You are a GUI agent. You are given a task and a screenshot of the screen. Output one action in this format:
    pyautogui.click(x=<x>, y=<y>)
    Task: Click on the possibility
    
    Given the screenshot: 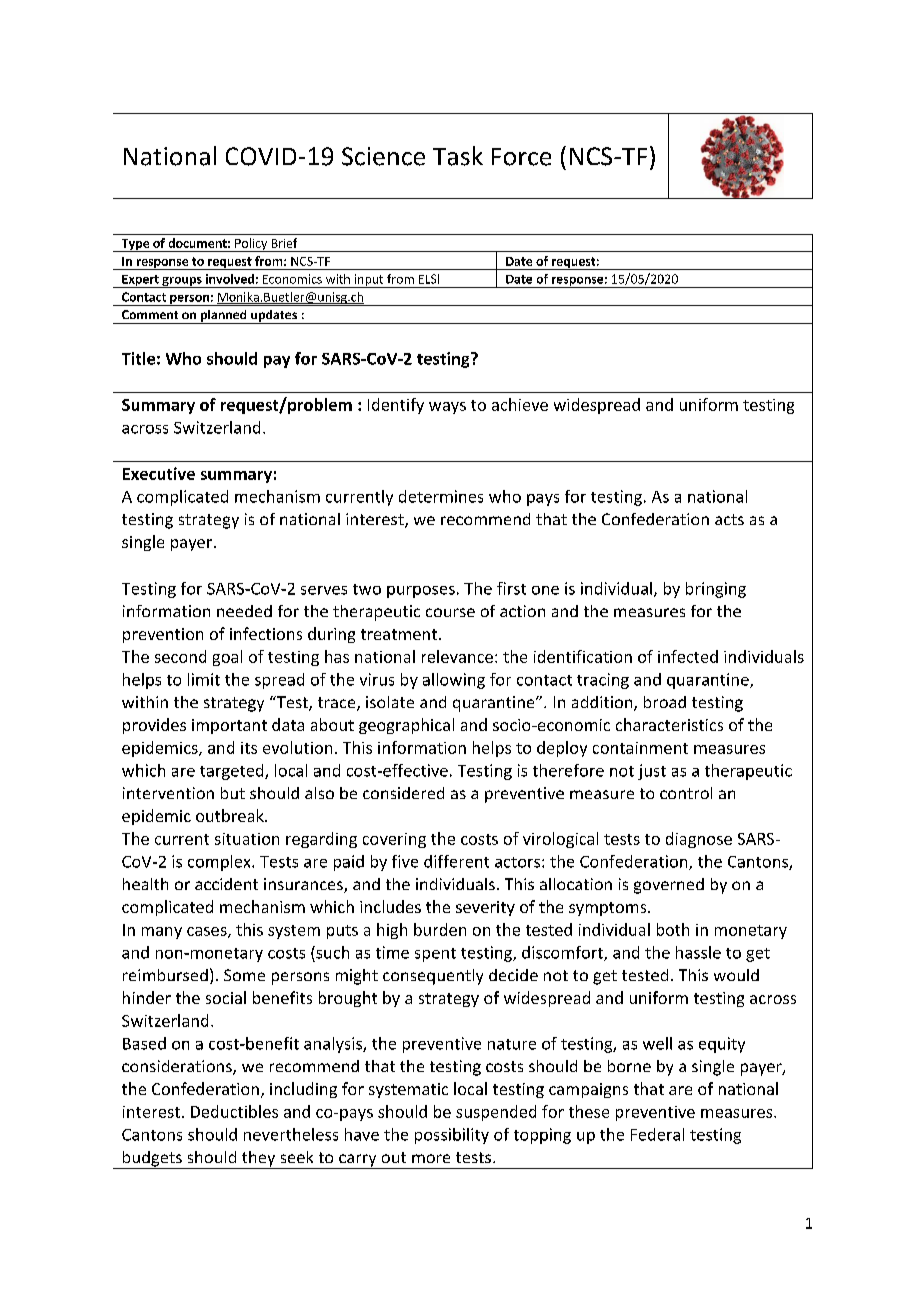 What is the action you would take?
    pyautogui.click(x=452, y=1136)
